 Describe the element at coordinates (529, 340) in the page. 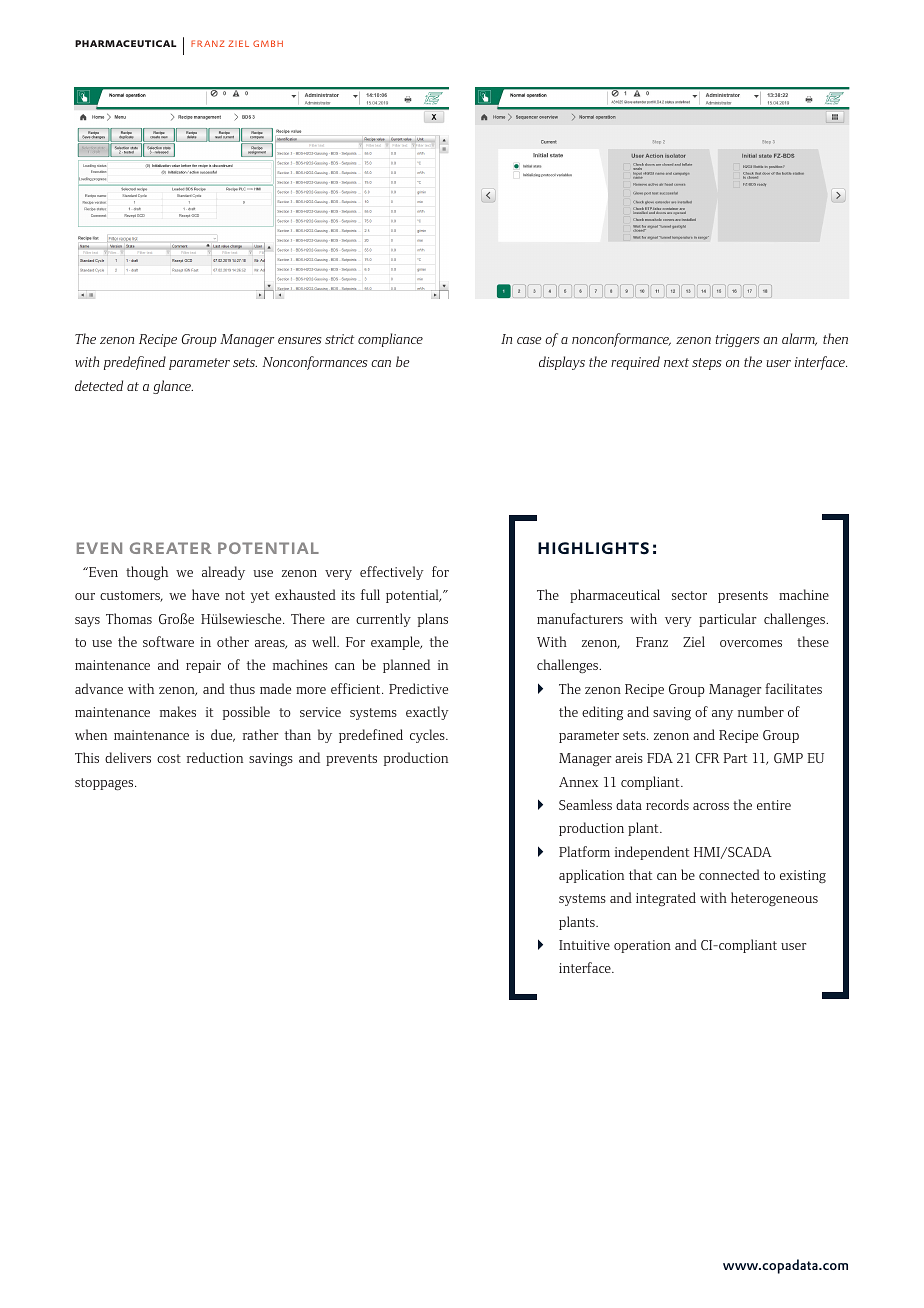

I see `case` at that location.
